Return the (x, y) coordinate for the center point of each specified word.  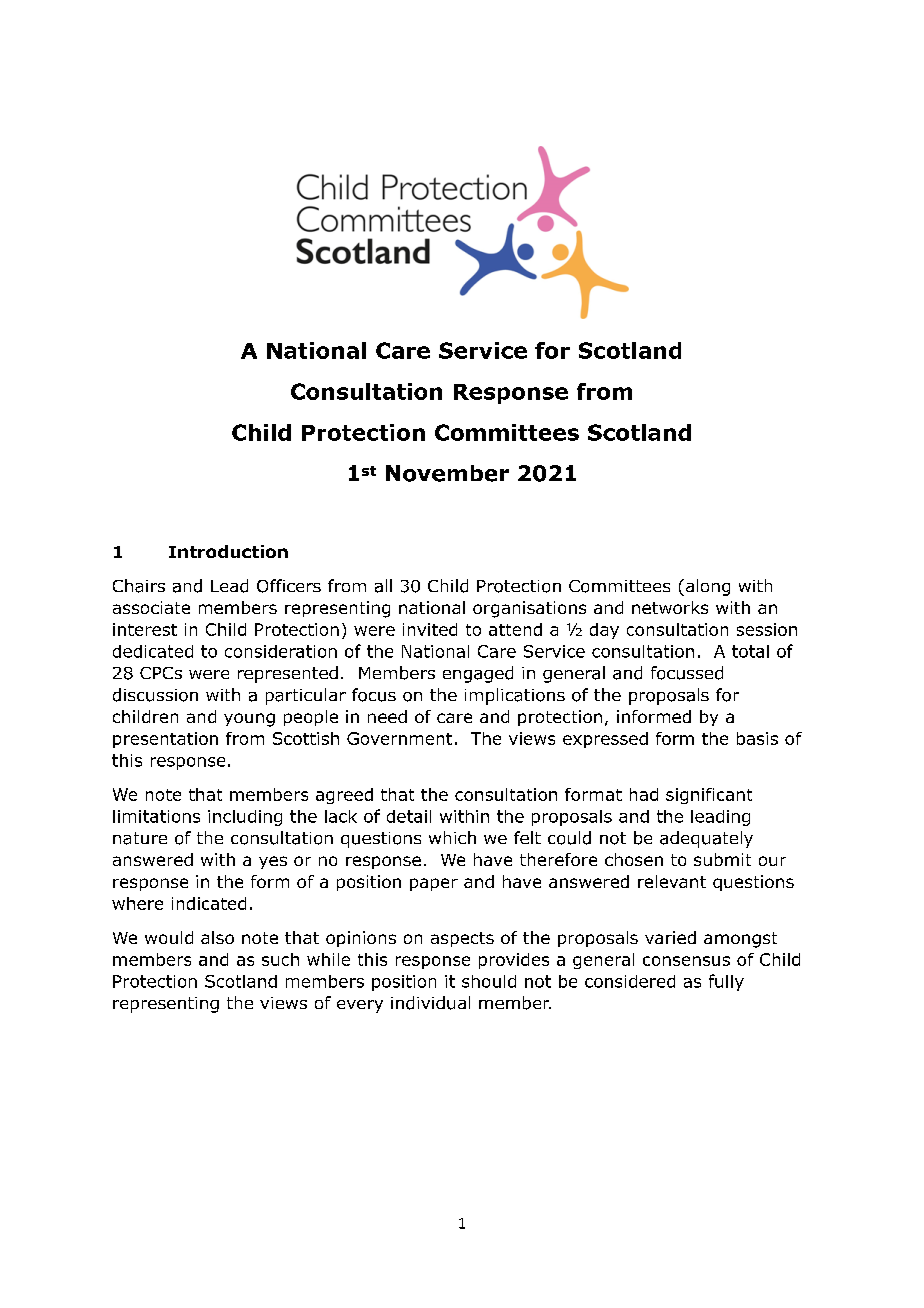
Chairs (139, 586)
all (383, 586)
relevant (672, 881)
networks (670, 607)
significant (709, 796)
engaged (478, 674)
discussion (155, 695)
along (706, 587)
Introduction (228, 551)
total (750, 651)
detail (409, 816)
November (447, 473)
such (280, 959)
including (245, 818)
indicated (209, 903)
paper (434, 884)
